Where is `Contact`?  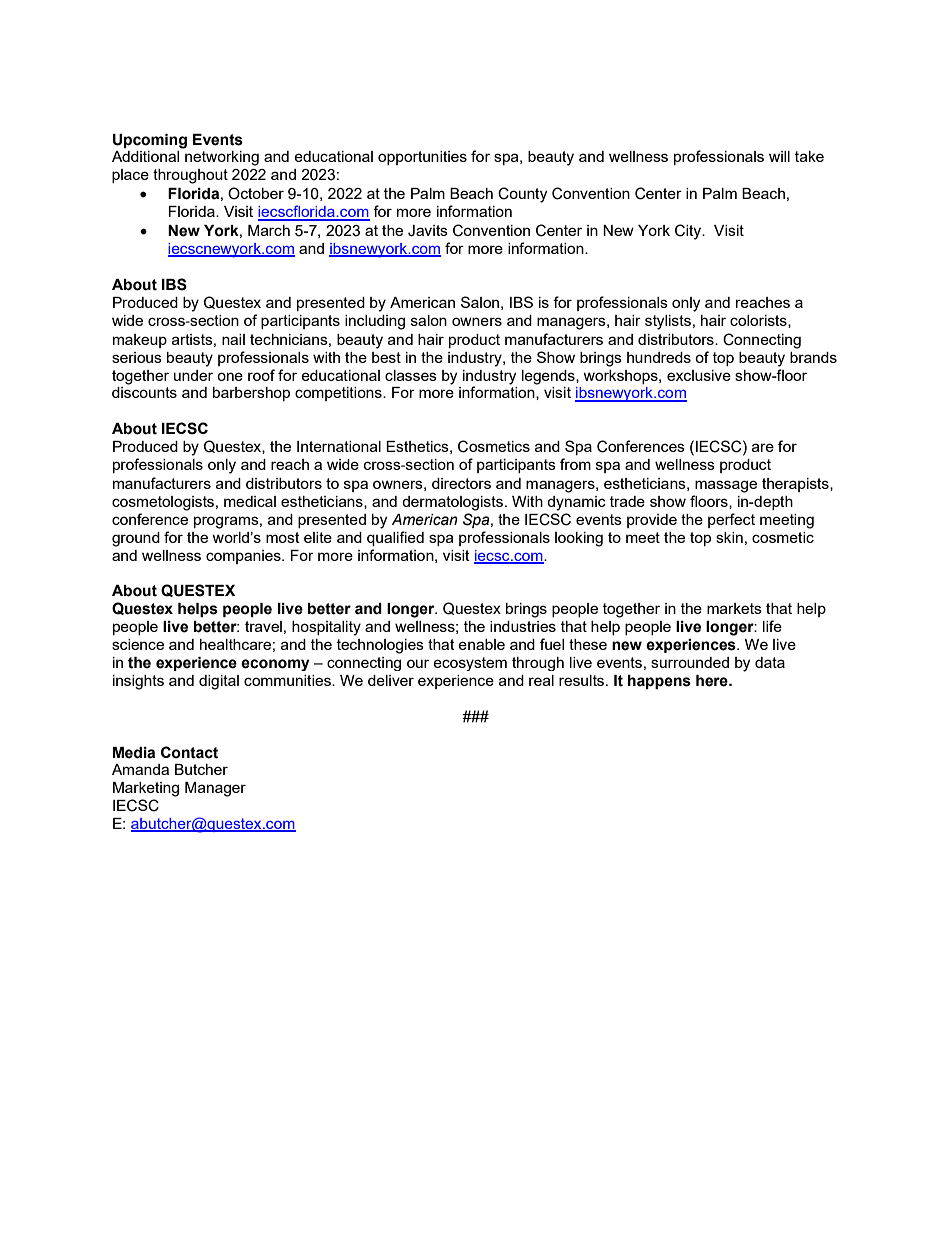
Contact is located at coordinates (189, 752).
